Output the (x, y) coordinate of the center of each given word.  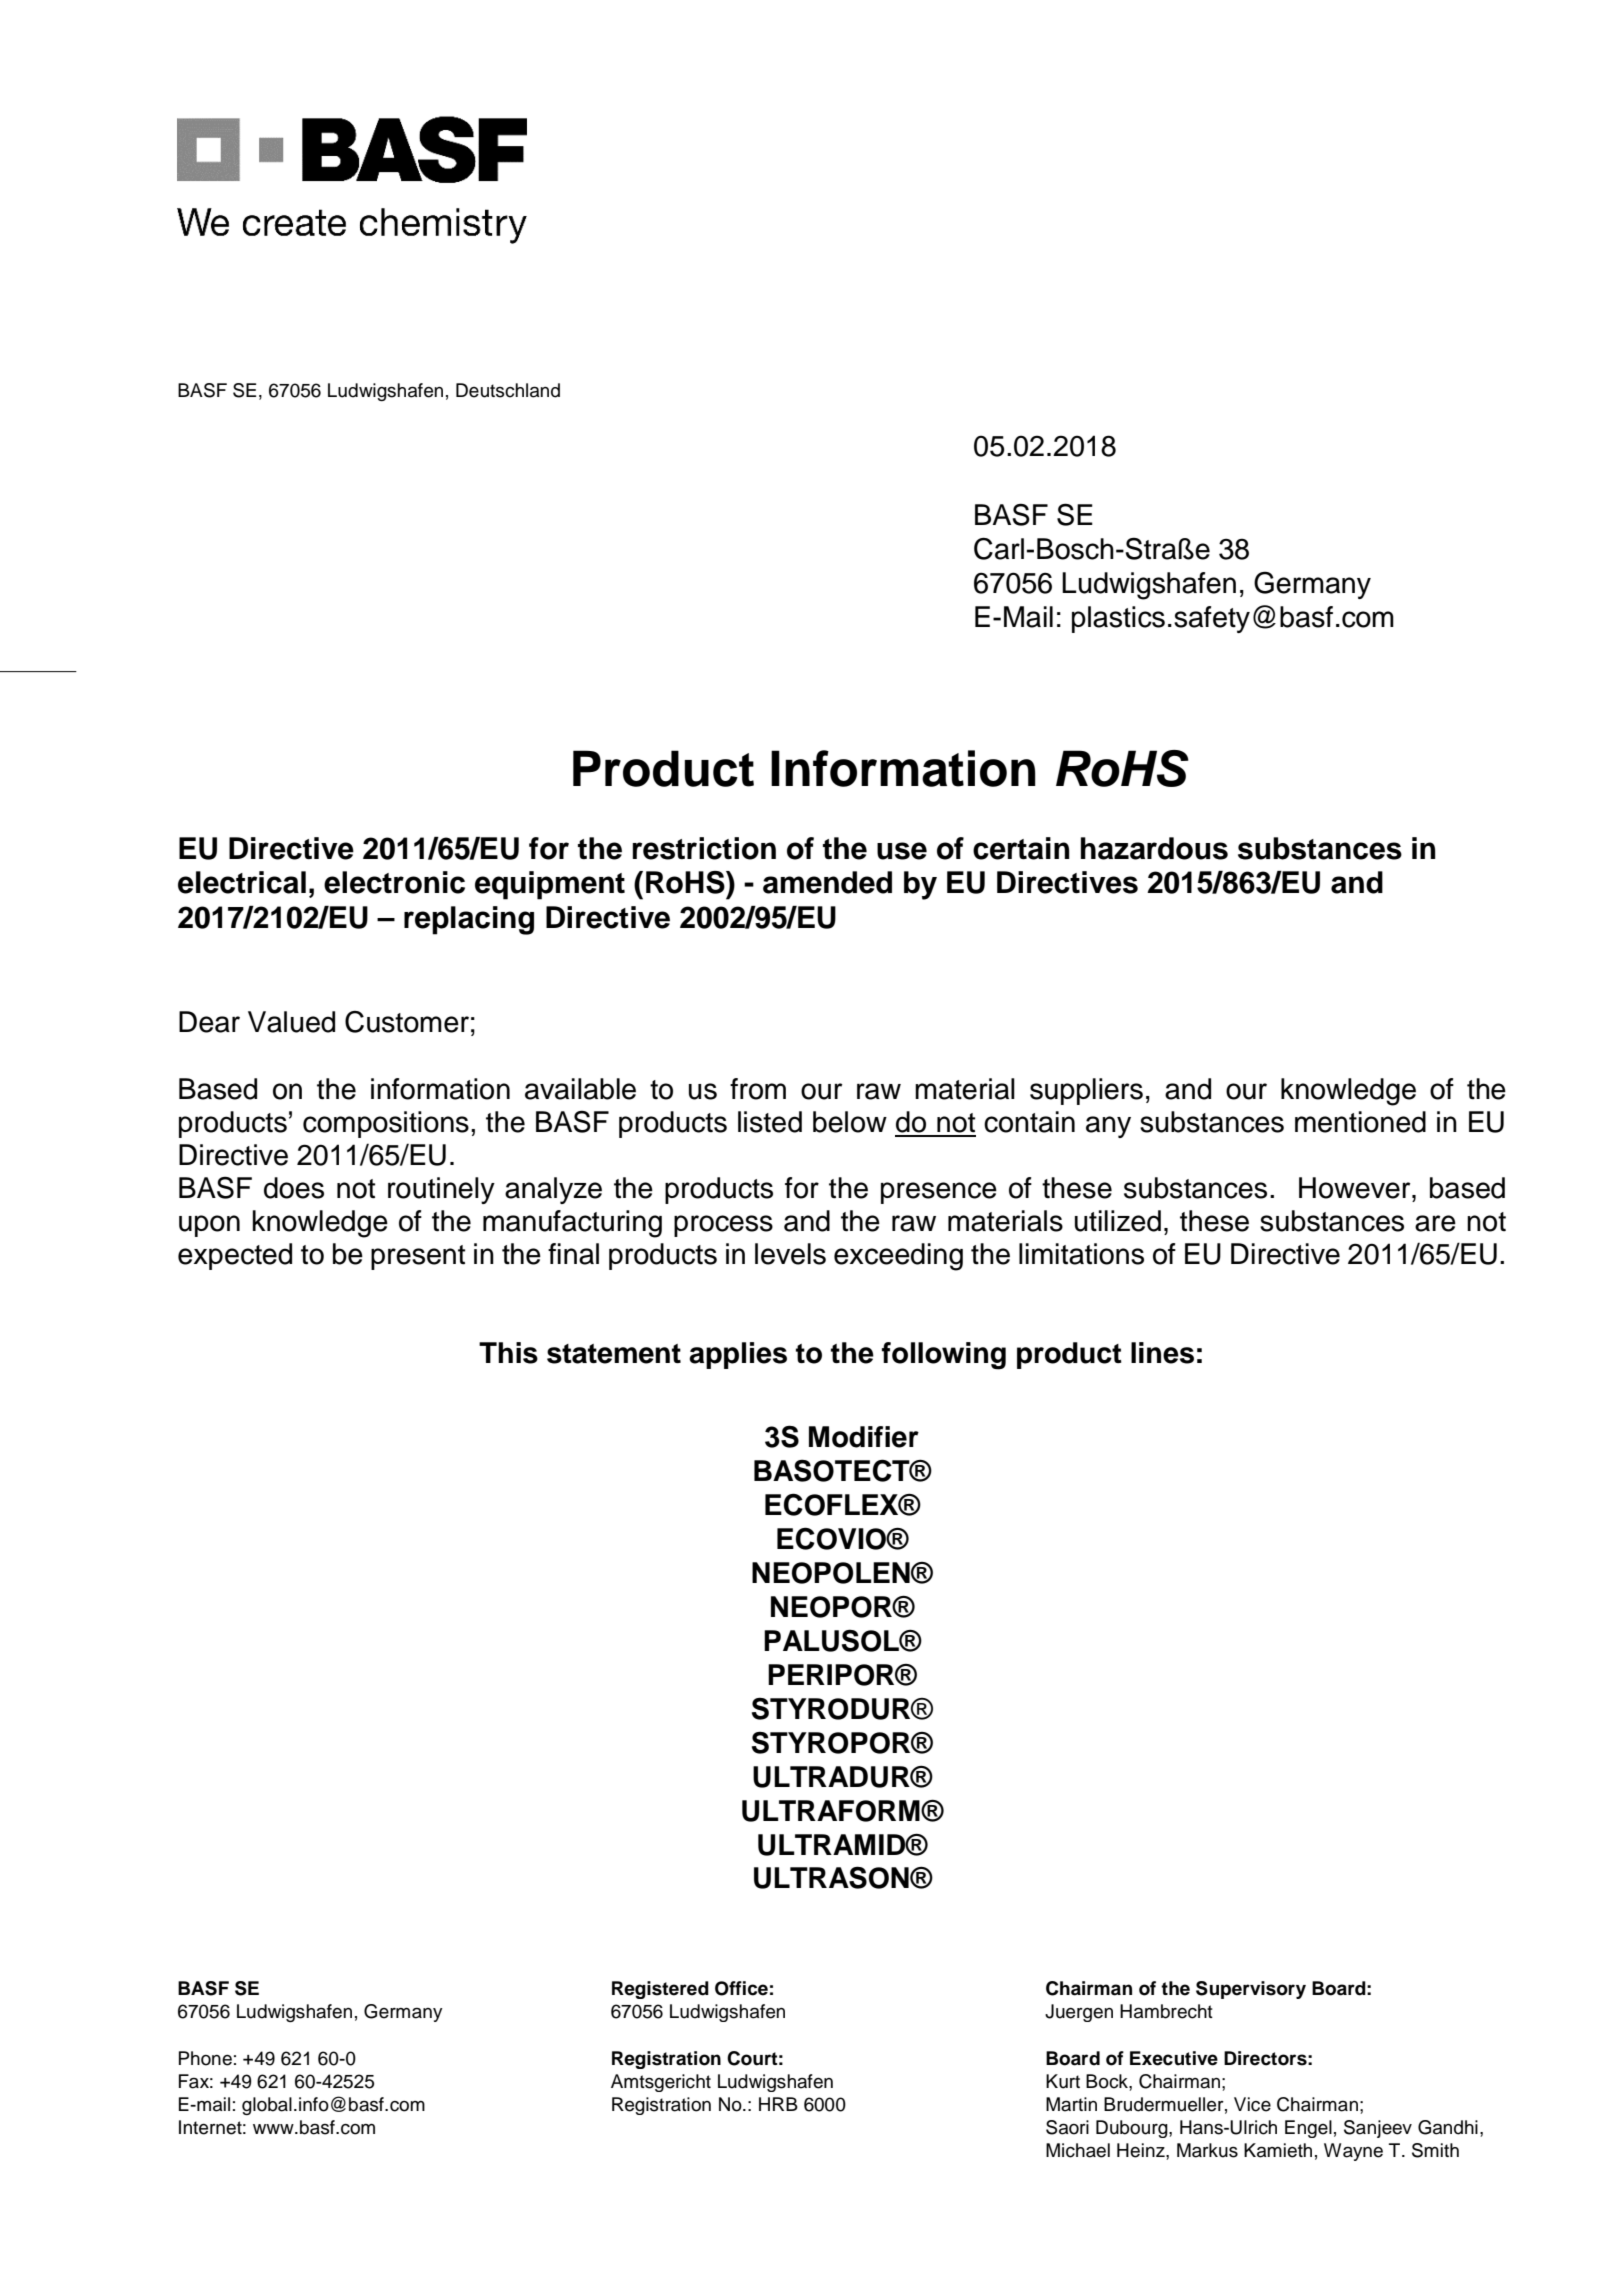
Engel (1308, 2129)
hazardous (1154, 848)
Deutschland (508, 390)
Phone (205, 2058)
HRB (778, 2104)
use (902, 851)
